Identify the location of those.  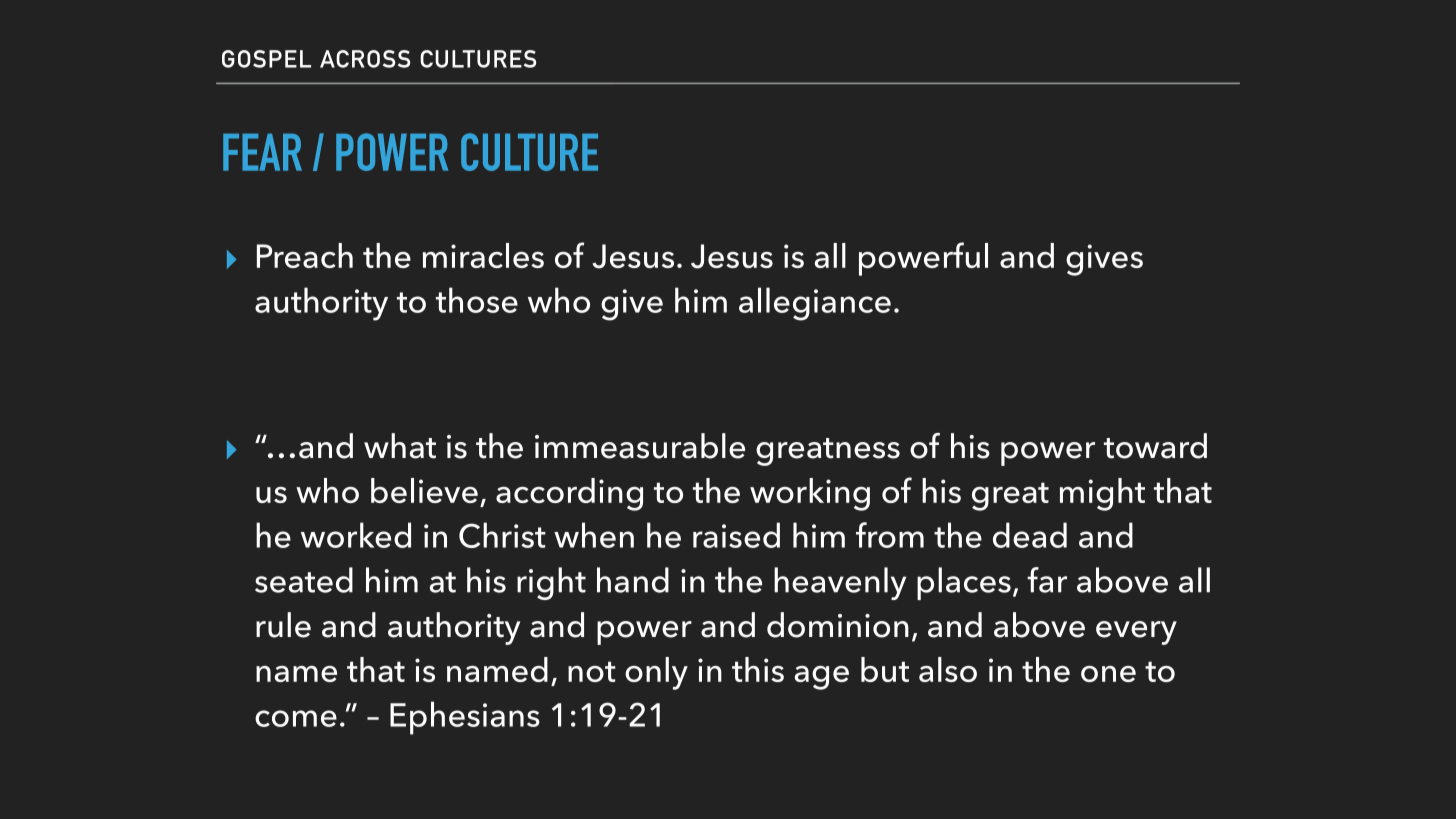
(477, 300).
